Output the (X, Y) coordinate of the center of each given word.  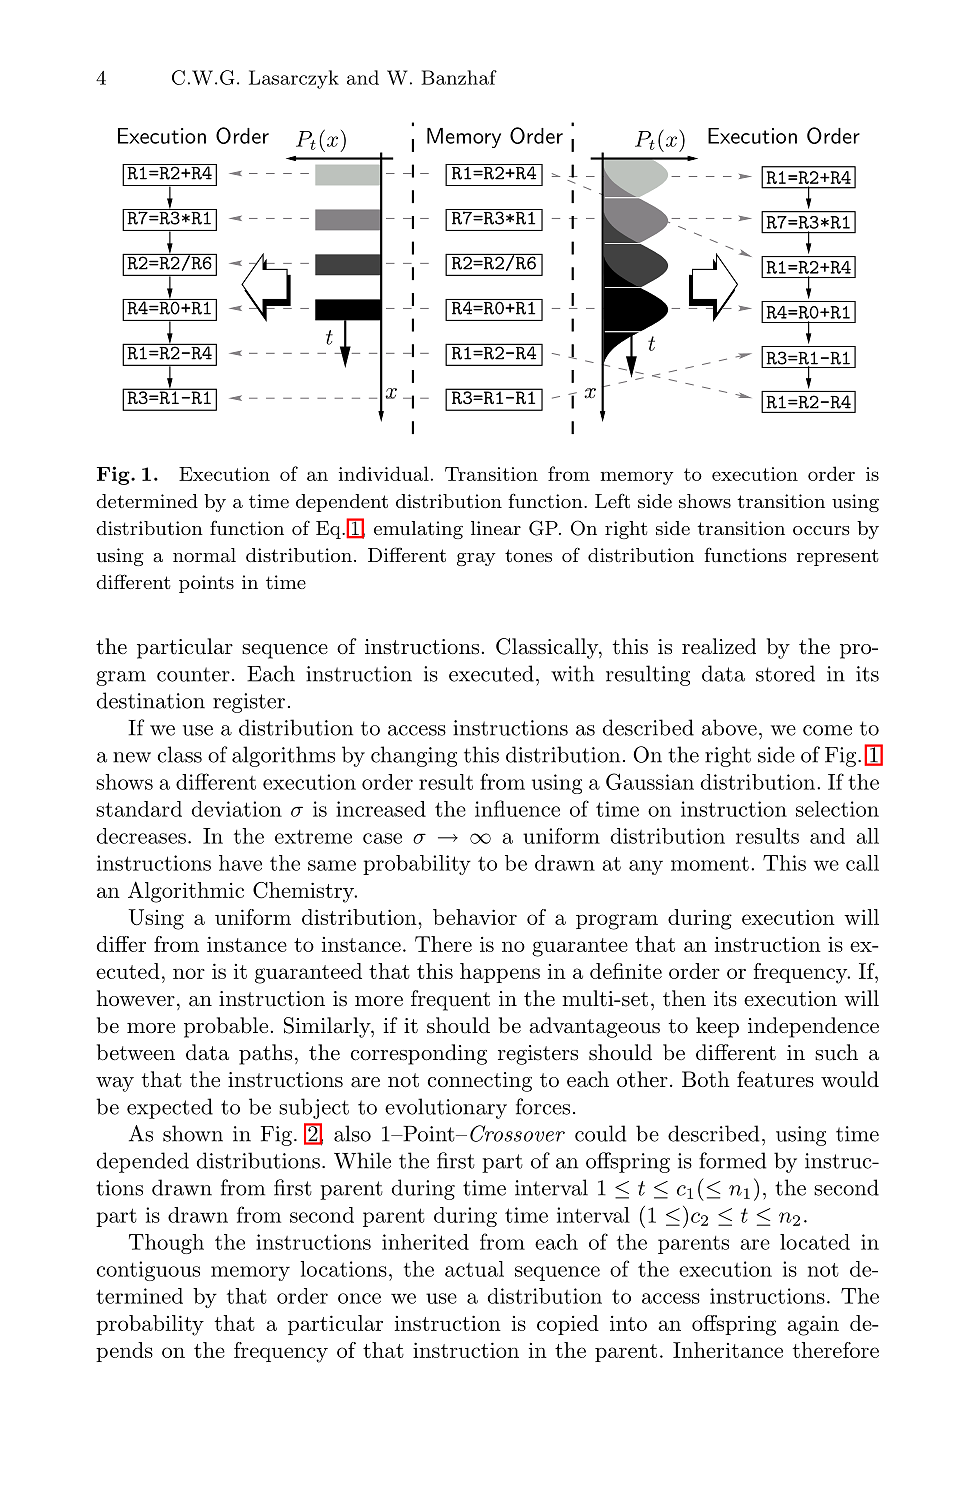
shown (193, 1133)
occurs (821, 530)
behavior (475, 917)
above (729, 727)
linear (496, 528)
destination (151, 700)
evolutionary (446, 1108)
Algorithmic (186, 892)
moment (710, 863)
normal (204, 555)
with (572, 673)
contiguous (148, 1271)
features (775, 1079)
